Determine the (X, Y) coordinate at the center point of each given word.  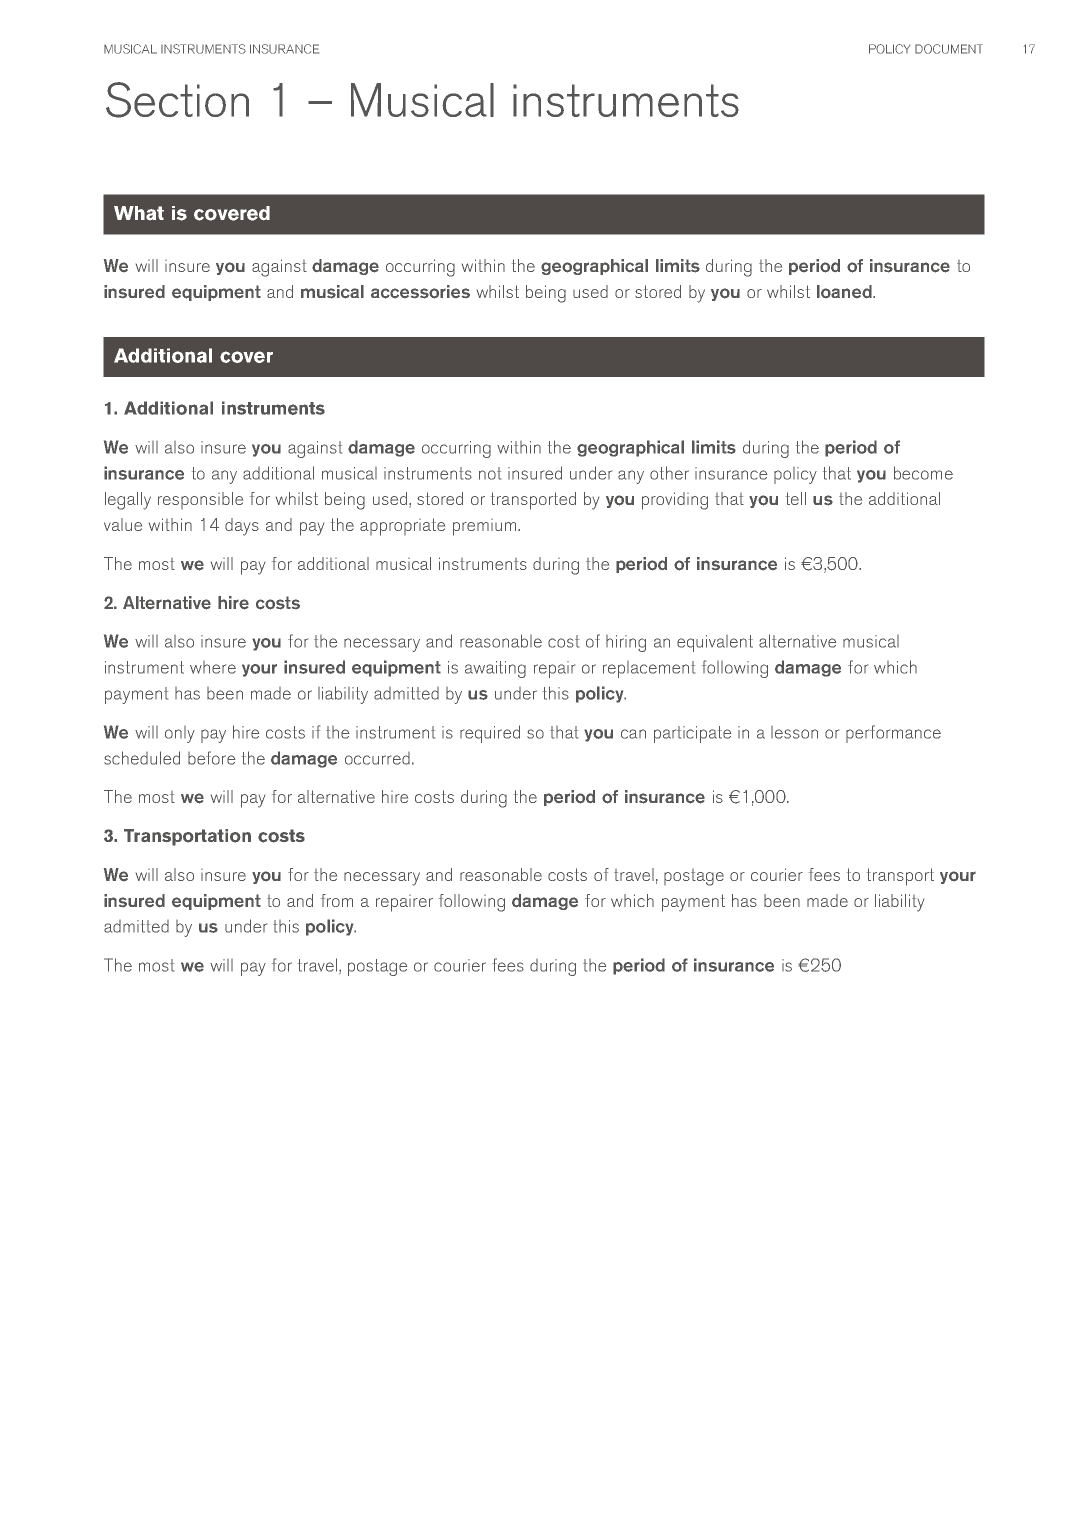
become (923, 473)
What (139, 213)
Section (177, 100)
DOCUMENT (949, 49)
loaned (845, 291)
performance (893, 734)
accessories (420, 292)
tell (796, 498)
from (337, 900)
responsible (200, 500)
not (490, 473)
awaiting (495, 669)
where (213, 667)
